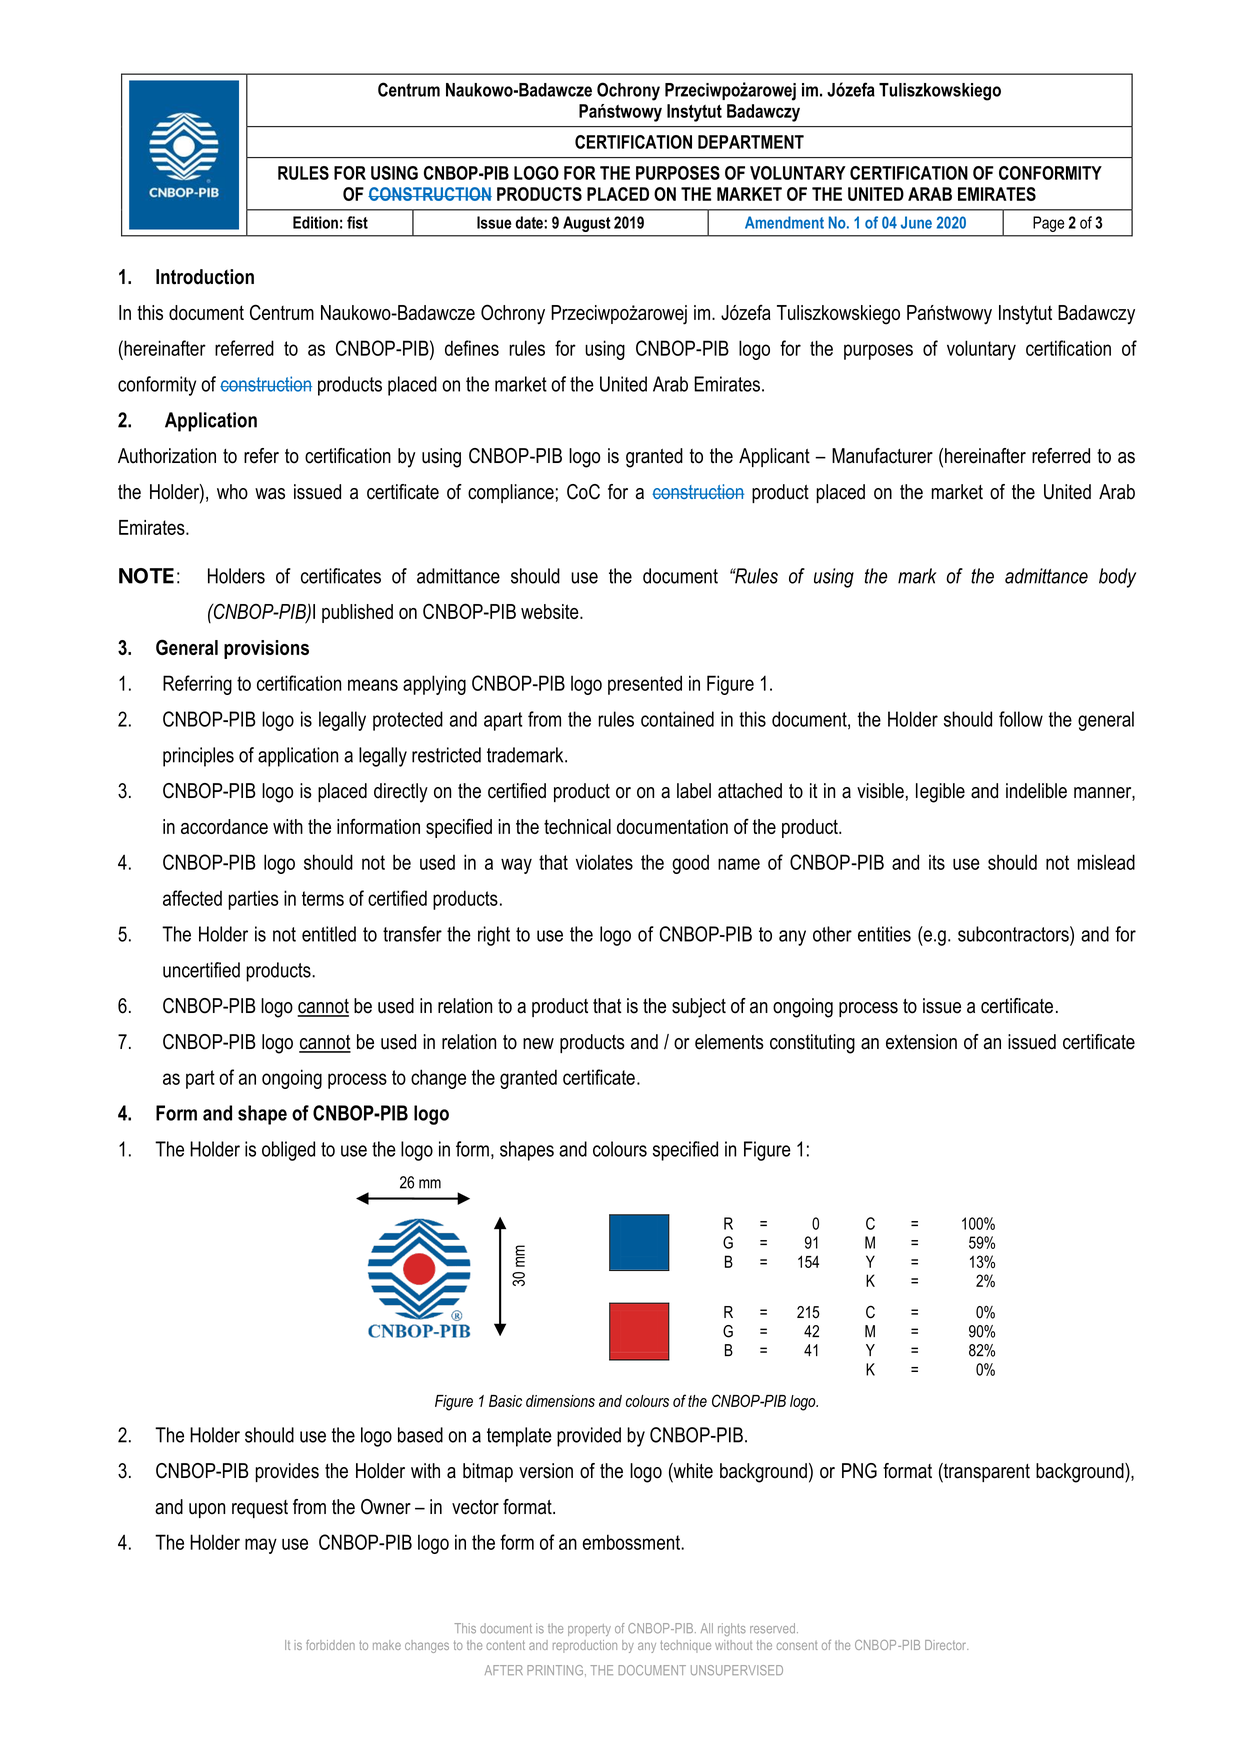  Describe the element at coordinates (330, 1645) in the document. I see `forbidden` at that location.
